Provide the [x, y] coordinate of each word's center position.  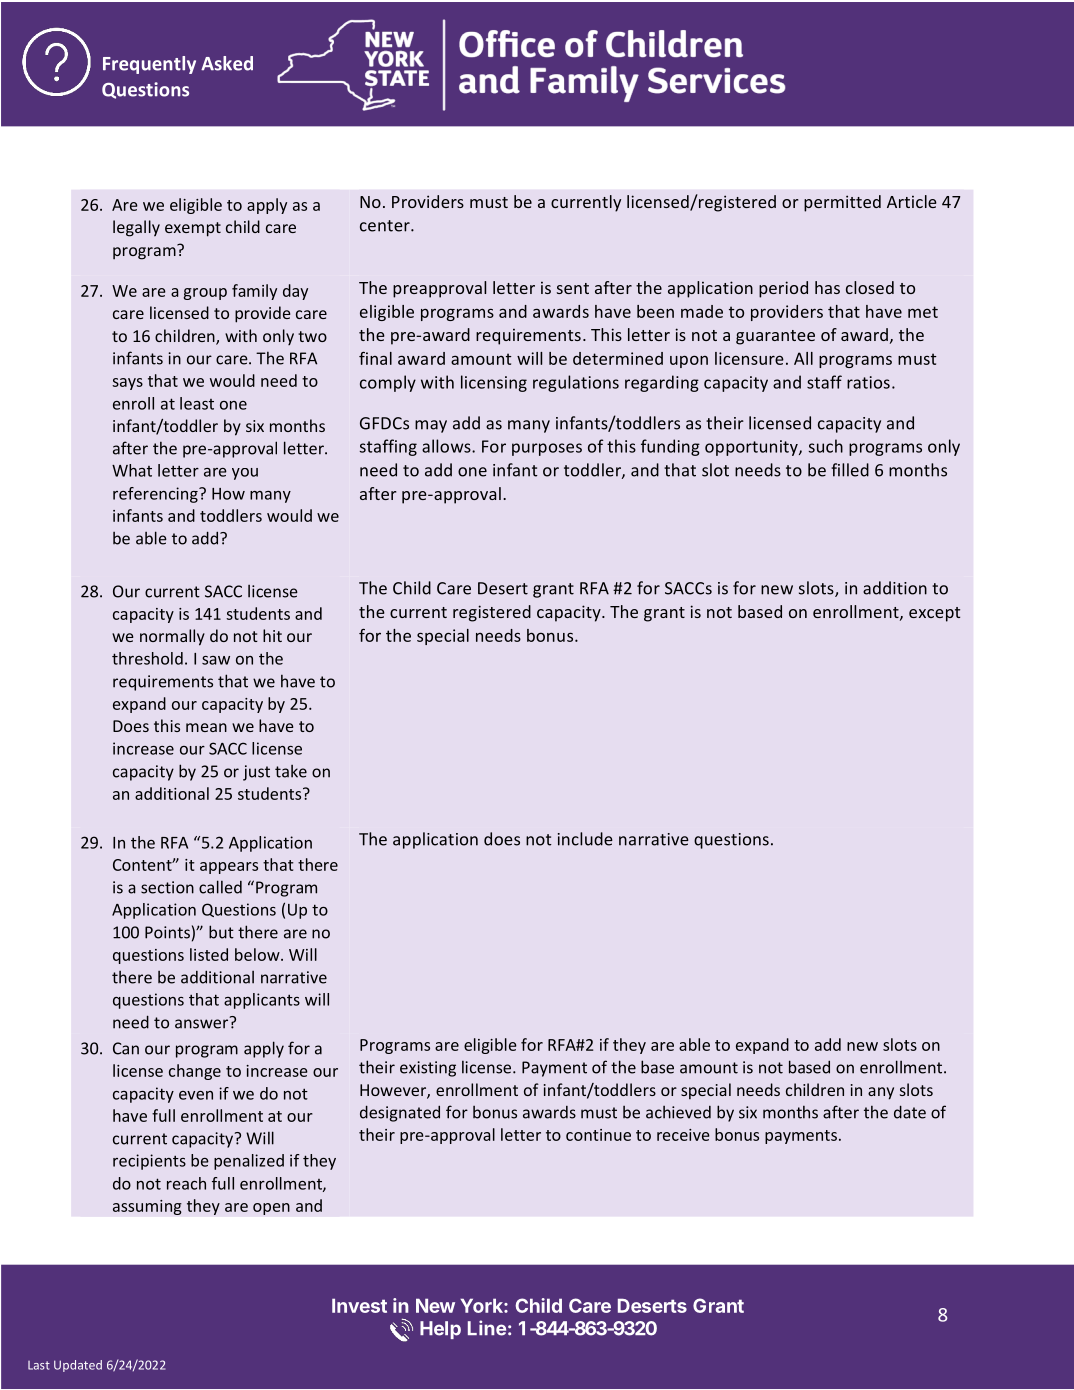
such [826, 446]
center [386, 226]
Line [487, 1328]
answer [203, 1023]
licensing [494, 383]
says [127, 384]
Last [39, 1365]
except [934, 614]
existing [428, 1069]
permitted [842, 203]
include [585, 839]
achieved [678, 1112]
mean [206, 727]
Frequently [149, 65]
